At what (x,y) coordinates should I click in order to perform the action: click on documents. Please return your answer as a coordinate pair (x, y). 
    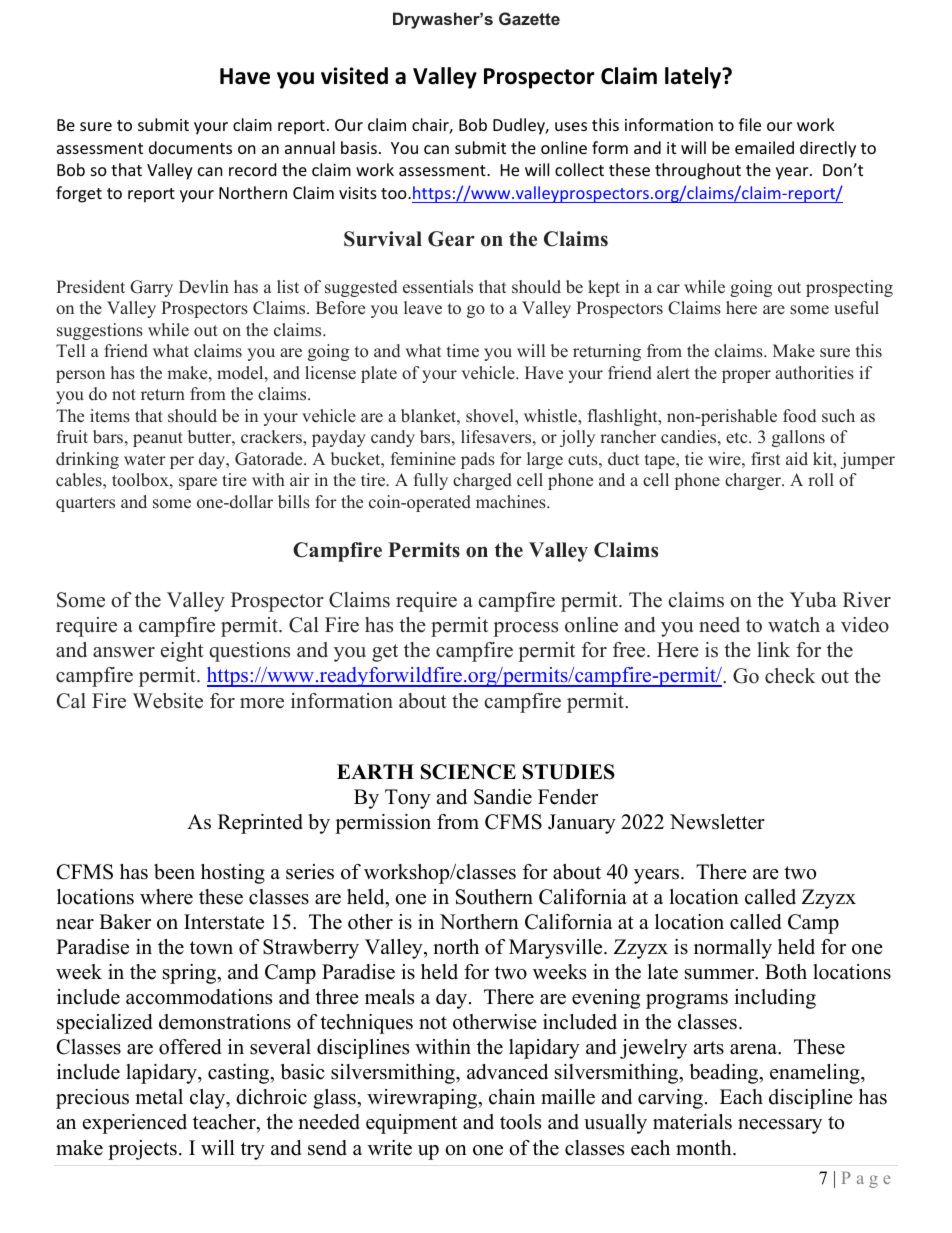
    Looking at the image, I should click on (190, 147).
